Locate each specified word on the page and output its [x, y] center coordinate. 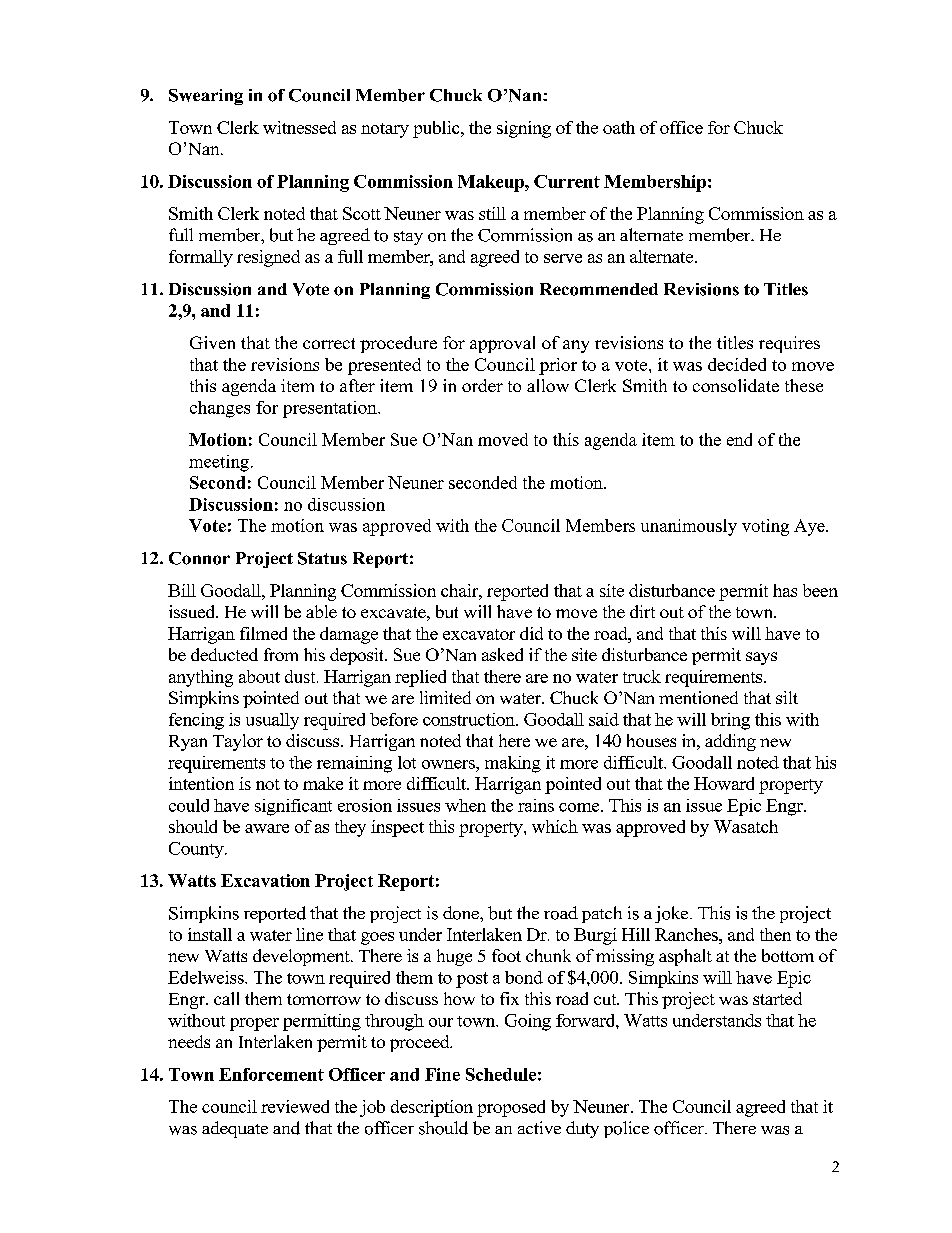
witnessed [299, 127]
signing [524, 129]
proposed [511, 1108]
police [626, 1129]
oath [619, 127]
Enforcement [271, 1074]
